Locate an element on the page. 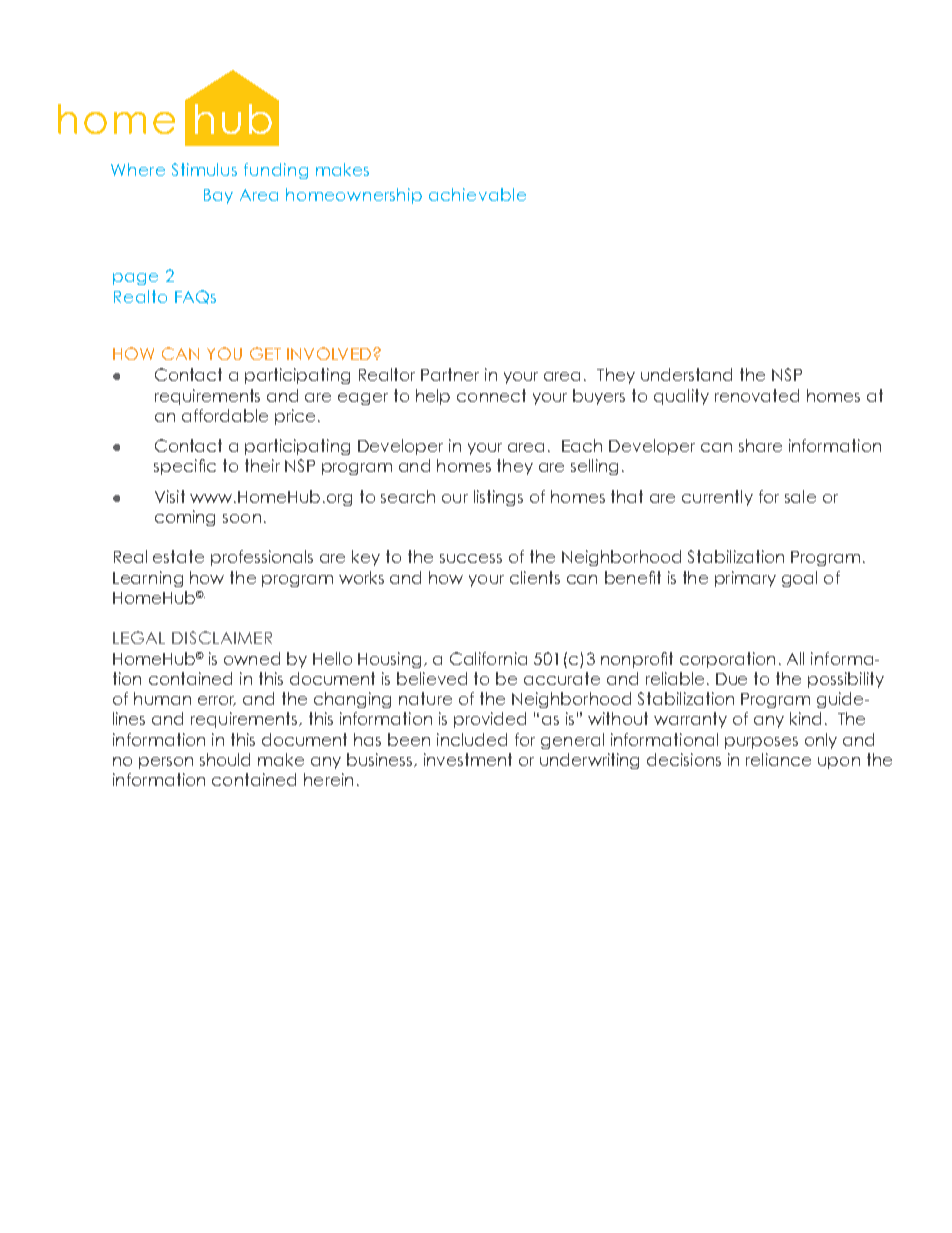  specific is located at coordinates (185, 467).
